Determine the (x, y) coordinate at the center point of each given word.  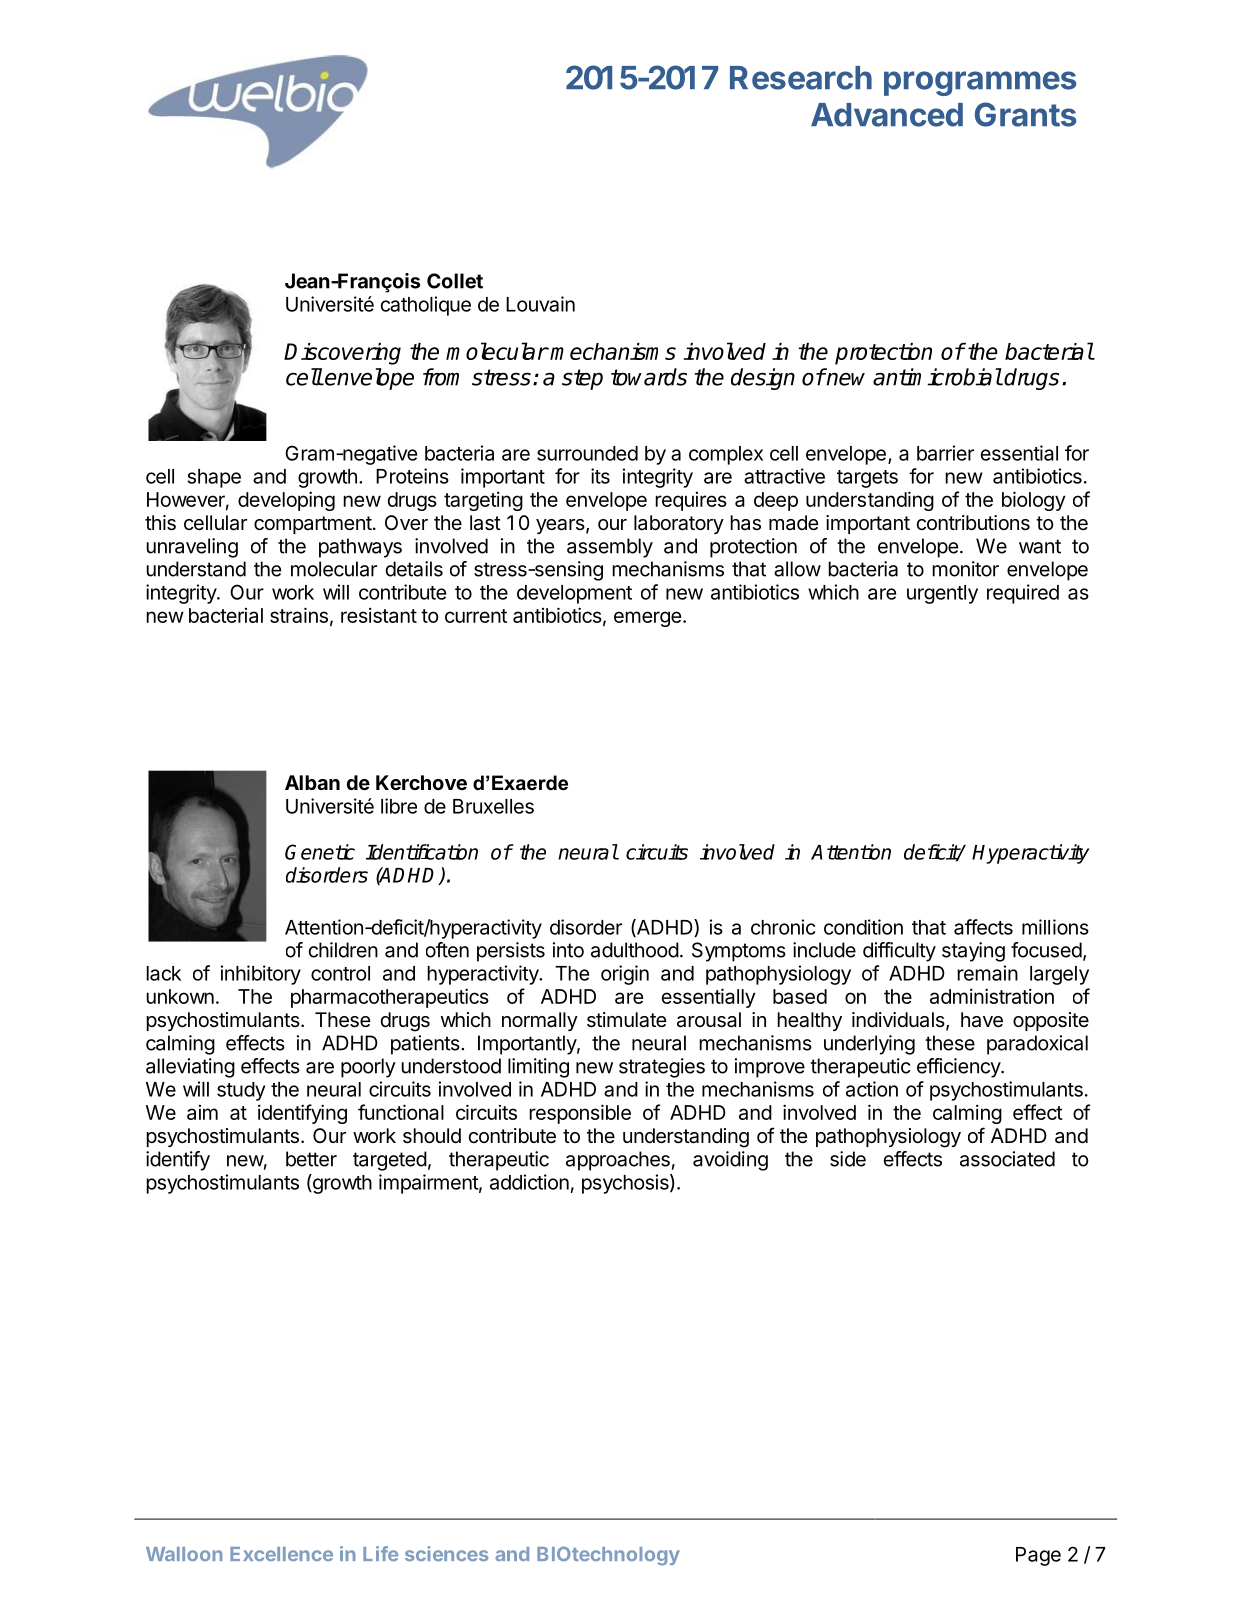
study (241, 1091)
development (574, 594)
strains (299, 615)
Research (801, 78)
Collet (455, 281)
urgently (942, 594)
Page (1038, 1556)
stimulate (627, 1020)
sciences (446, 1553)
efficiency (959, 1068)
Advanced (887, 115)
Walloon (184, 1554)
